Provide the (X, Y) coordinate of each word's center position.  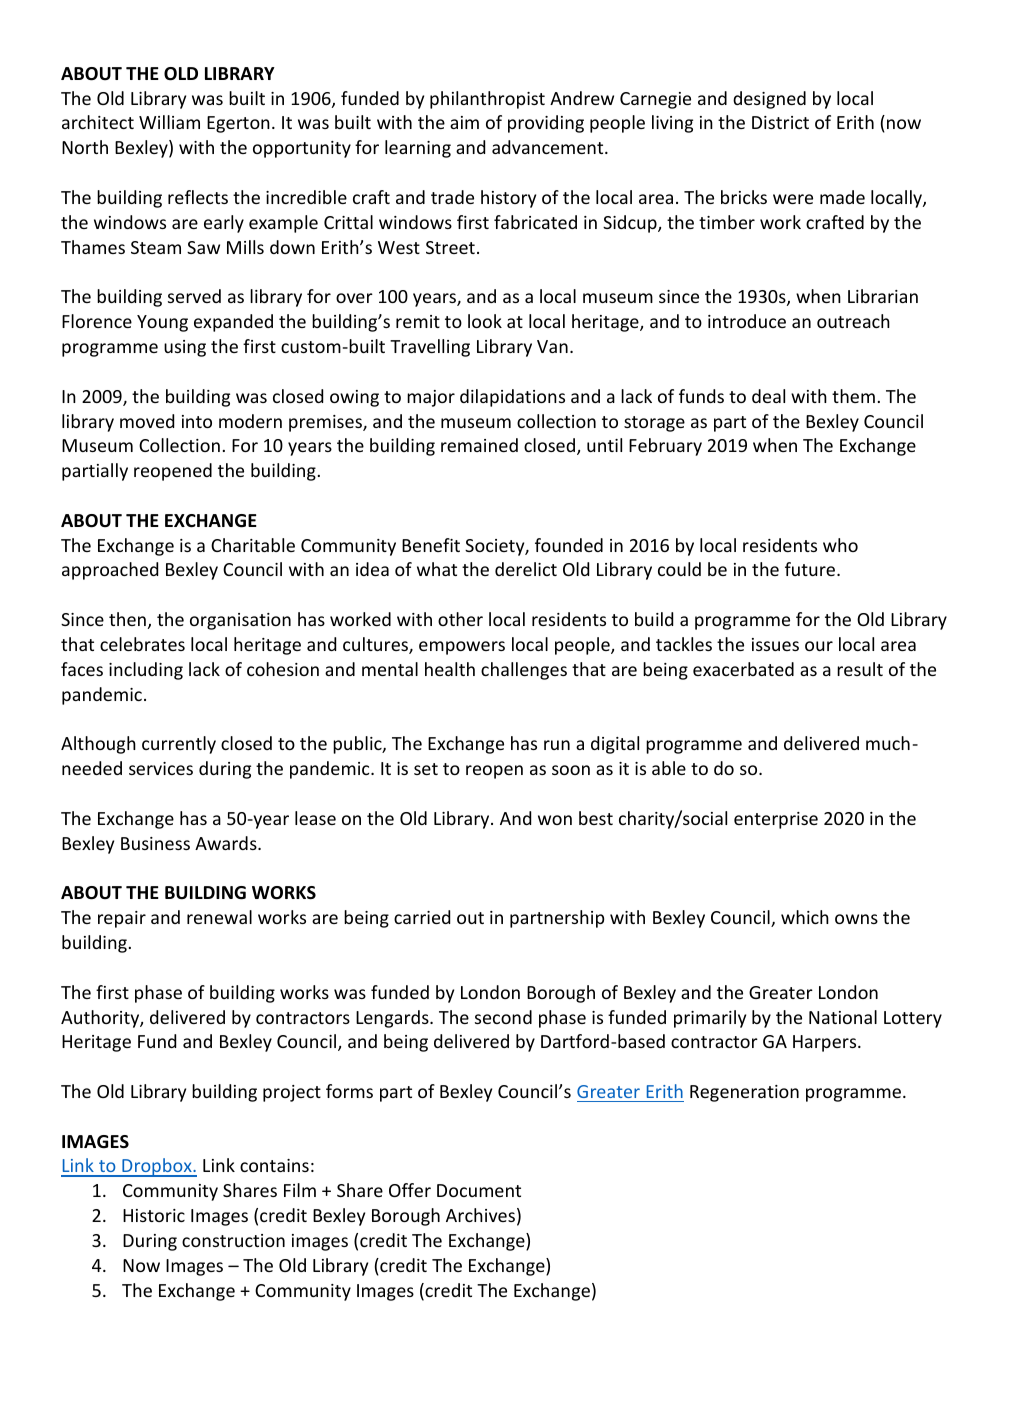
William (169, 122)
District (780, 122)
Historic (154, 1215)
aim (464, 122)
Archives (480, 1215)
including (146, 671)
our (819, 646)
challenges (524, 671)
